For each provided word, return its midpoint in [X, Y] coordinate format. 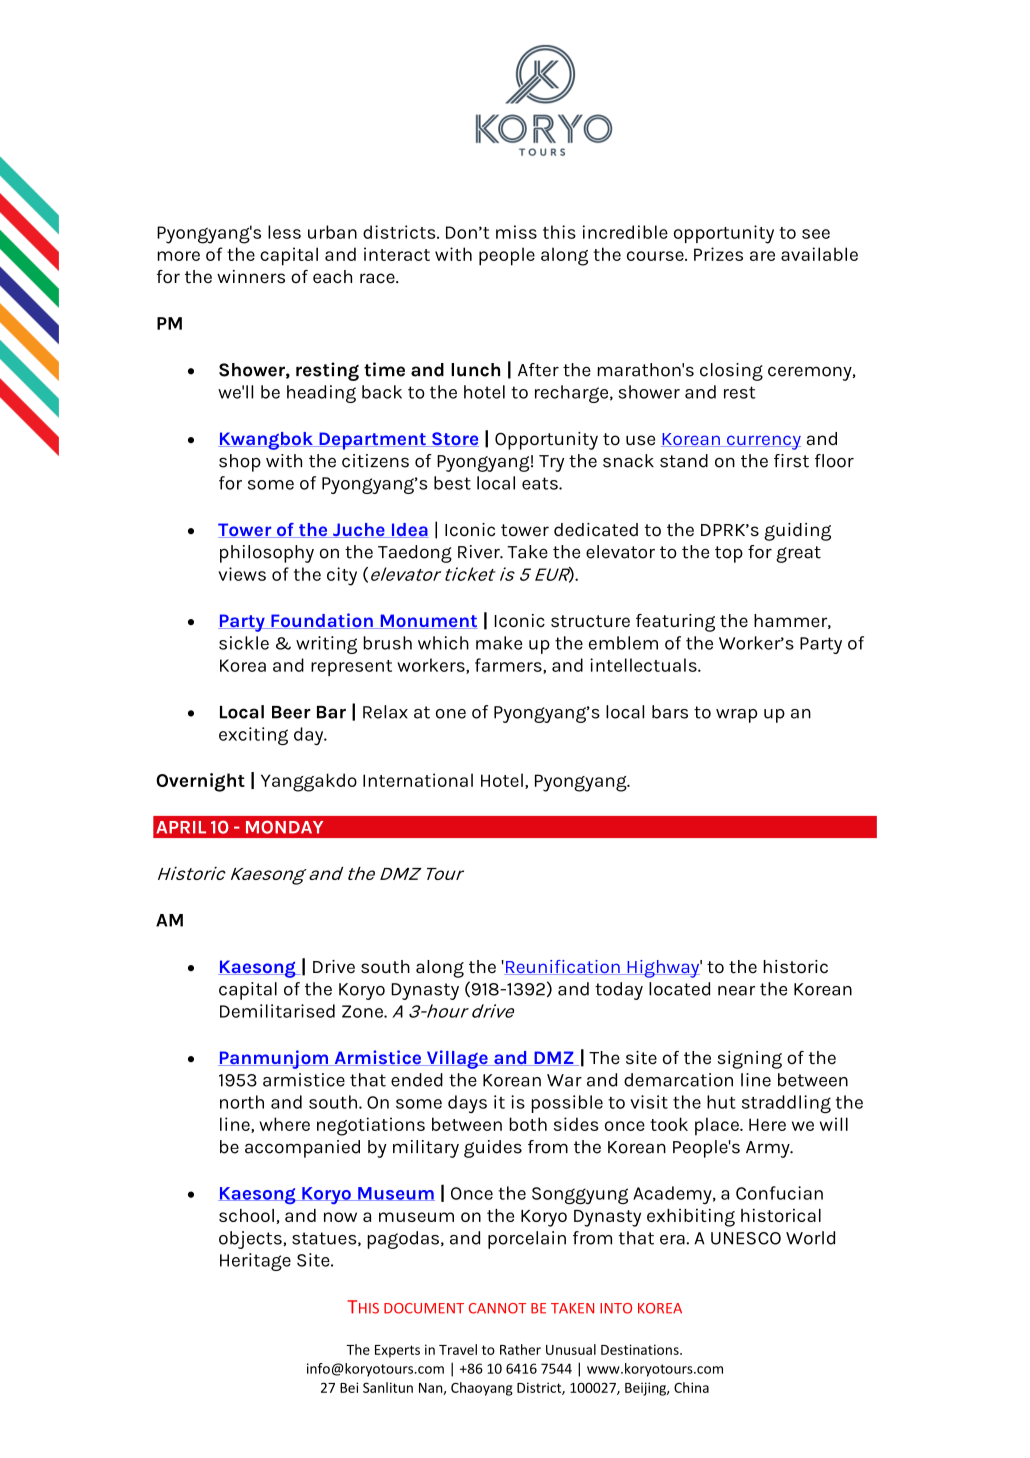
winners [251, 277]
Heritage [255, 1262]
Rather [520, 1349]
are [762, 256]
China [691, 1387]
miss [516, 232]
